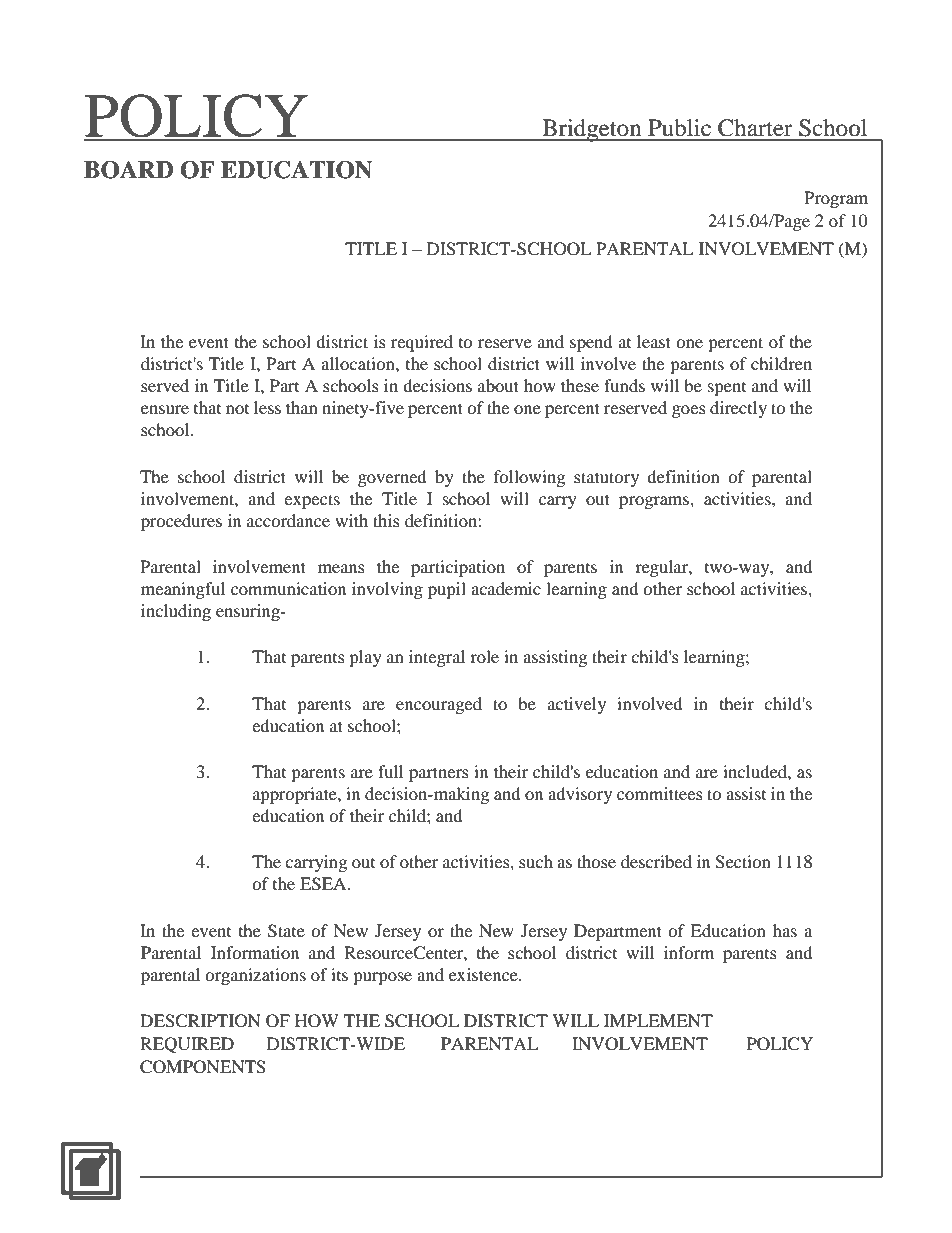 This image has height=1233, width=952. I want to click on DESCRIPTION, so click(200, 1021).
